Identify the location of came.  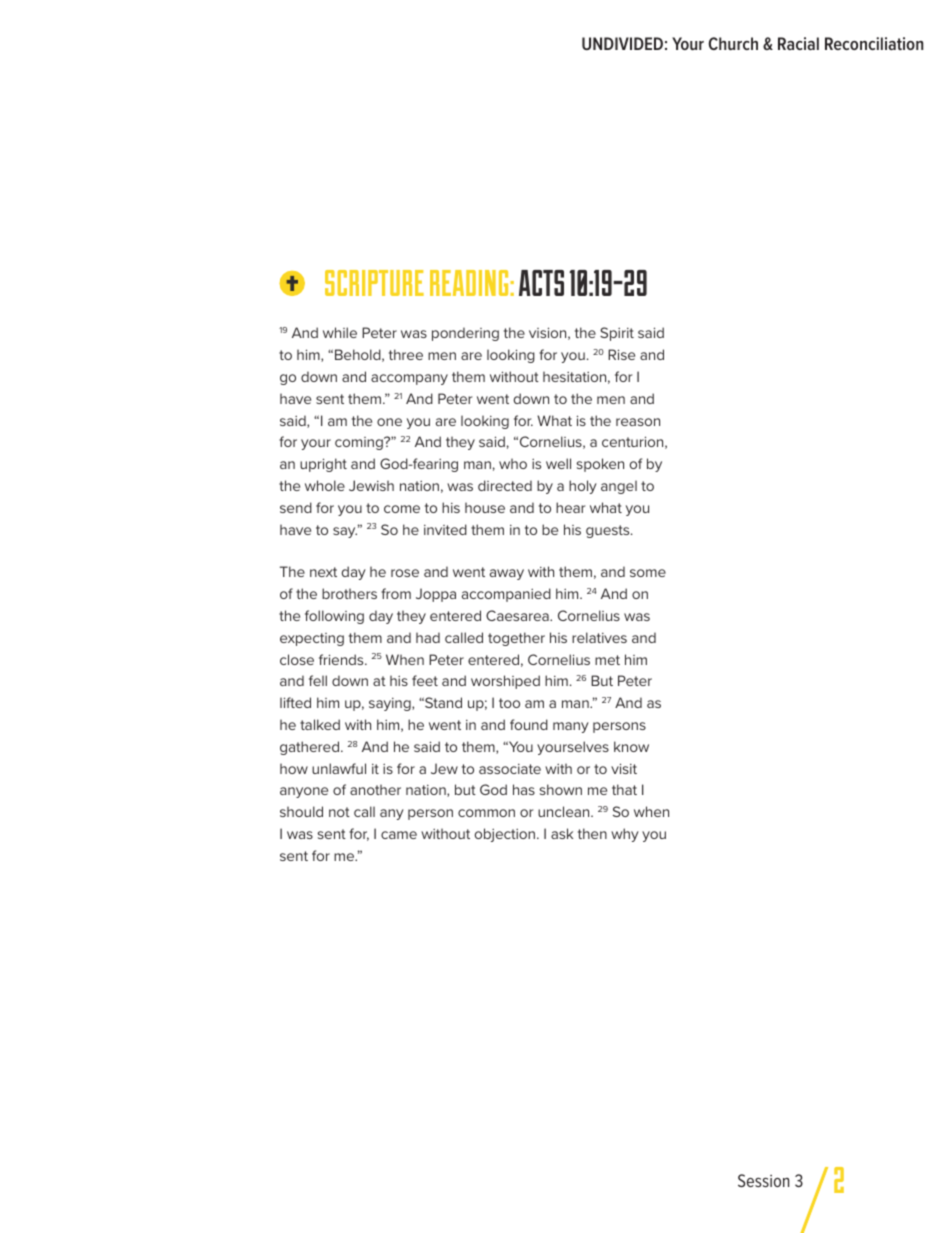
(399, 835).
